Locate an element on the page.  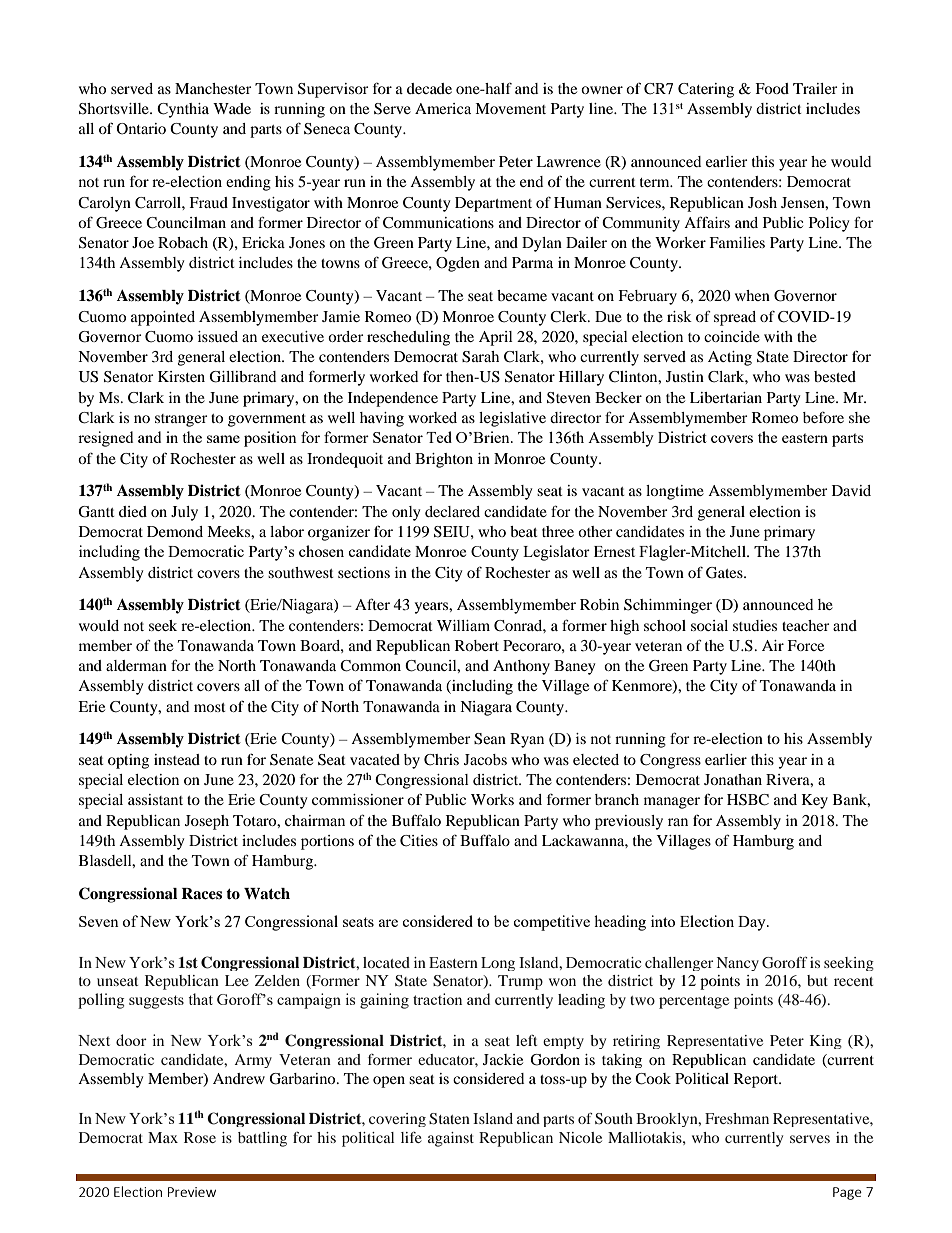
alderman is located at coordinates (136, 665).
